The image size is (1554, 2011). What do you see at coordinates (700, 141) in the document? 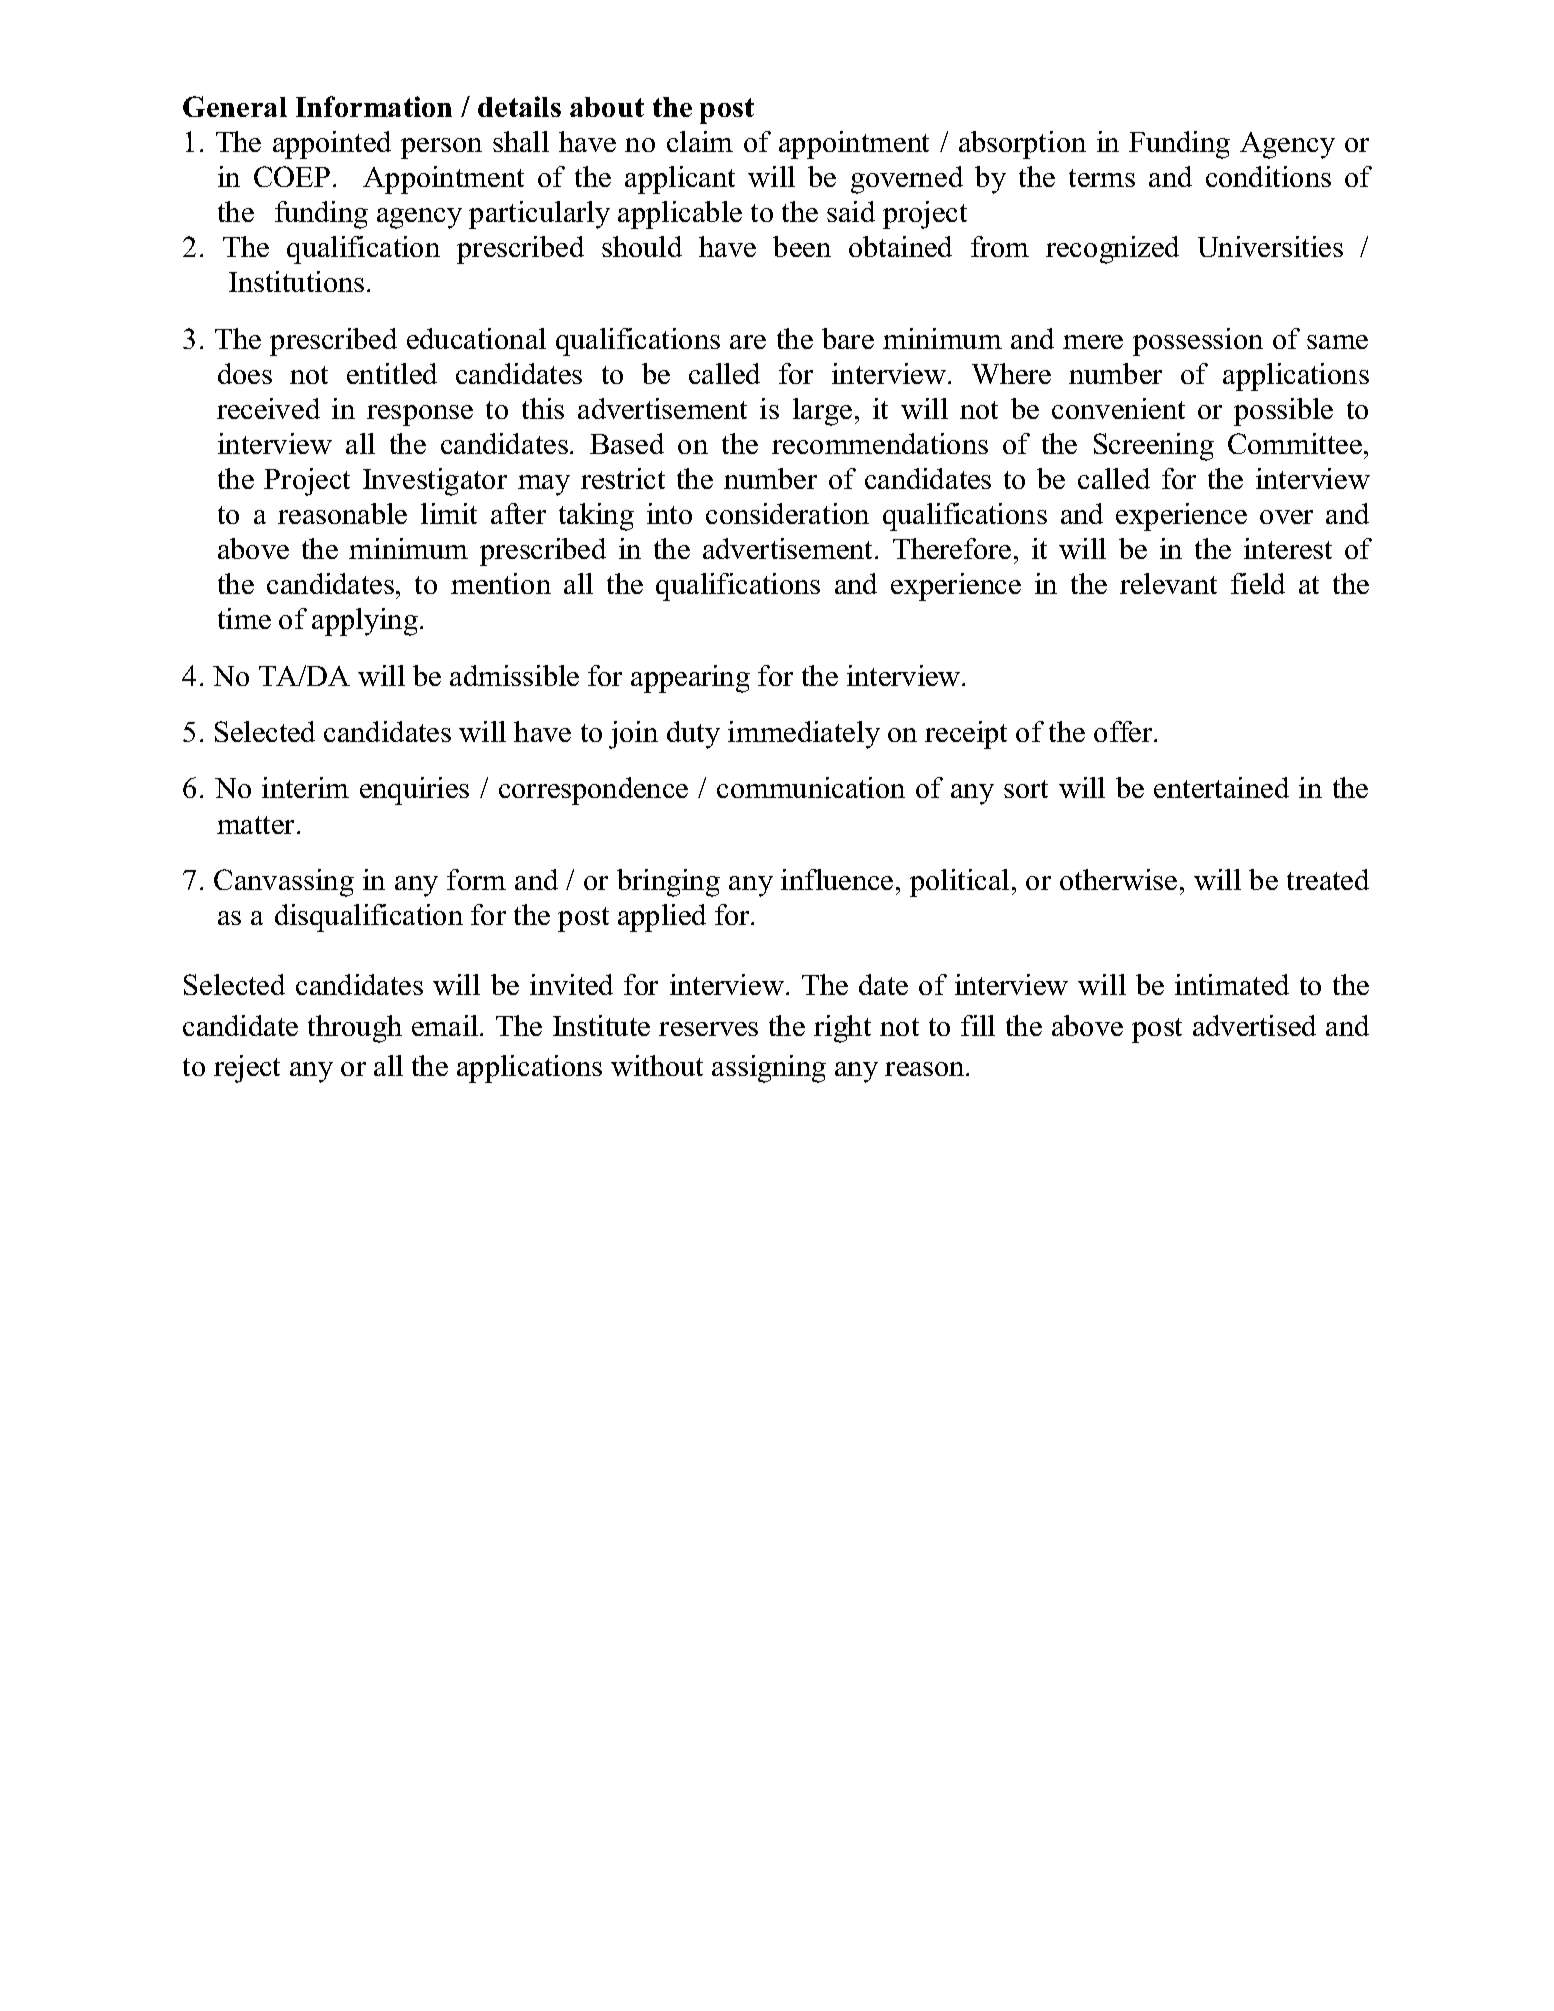
I see `claim` at bounding box center [700, 141].
